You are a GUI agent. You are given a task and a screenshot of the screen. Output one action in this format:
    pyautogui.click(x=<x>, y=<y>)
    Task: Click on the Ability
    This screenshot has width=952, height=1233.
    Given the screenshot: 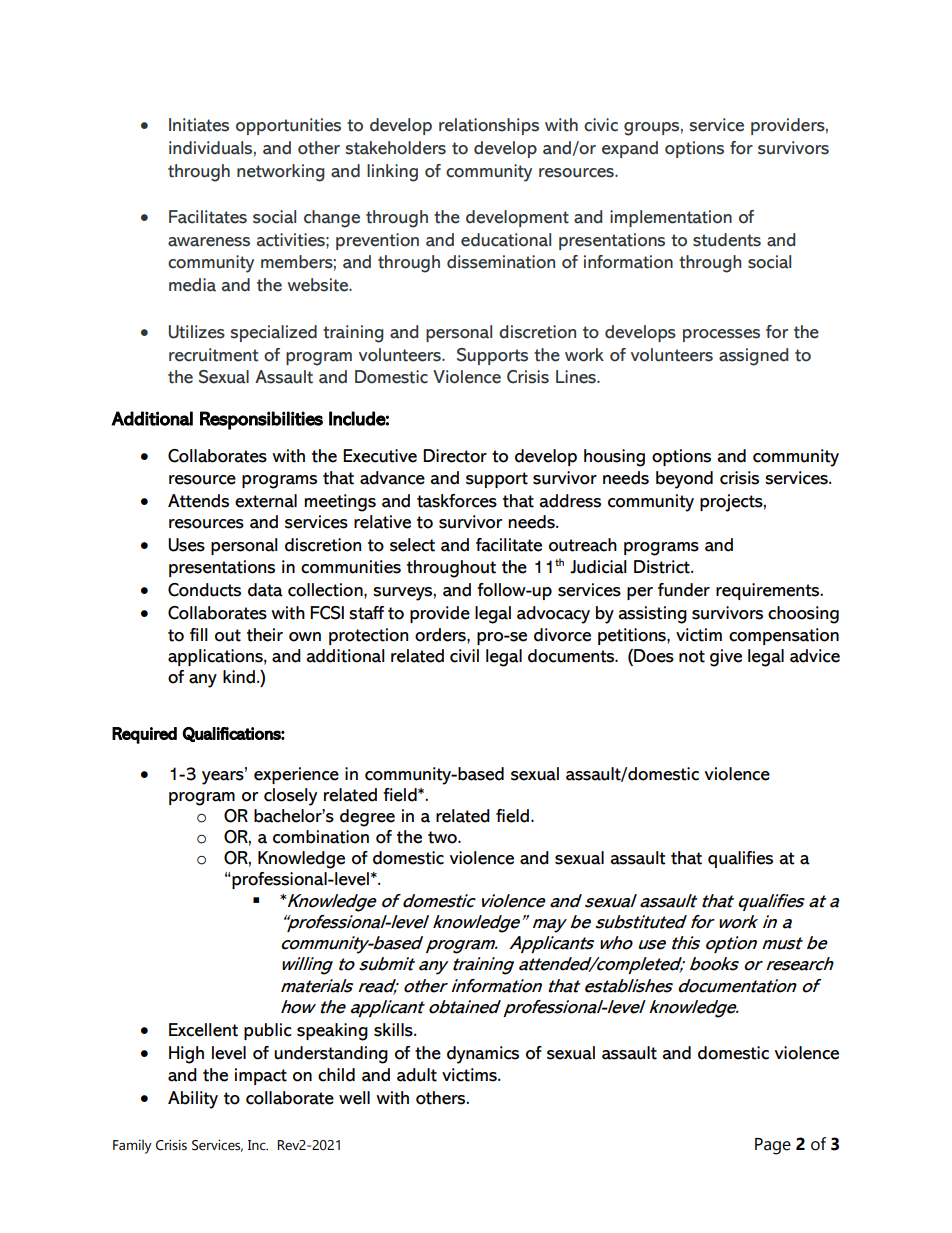 What is the action you would take?
    pyautogui.click(x=193, y=1100)
